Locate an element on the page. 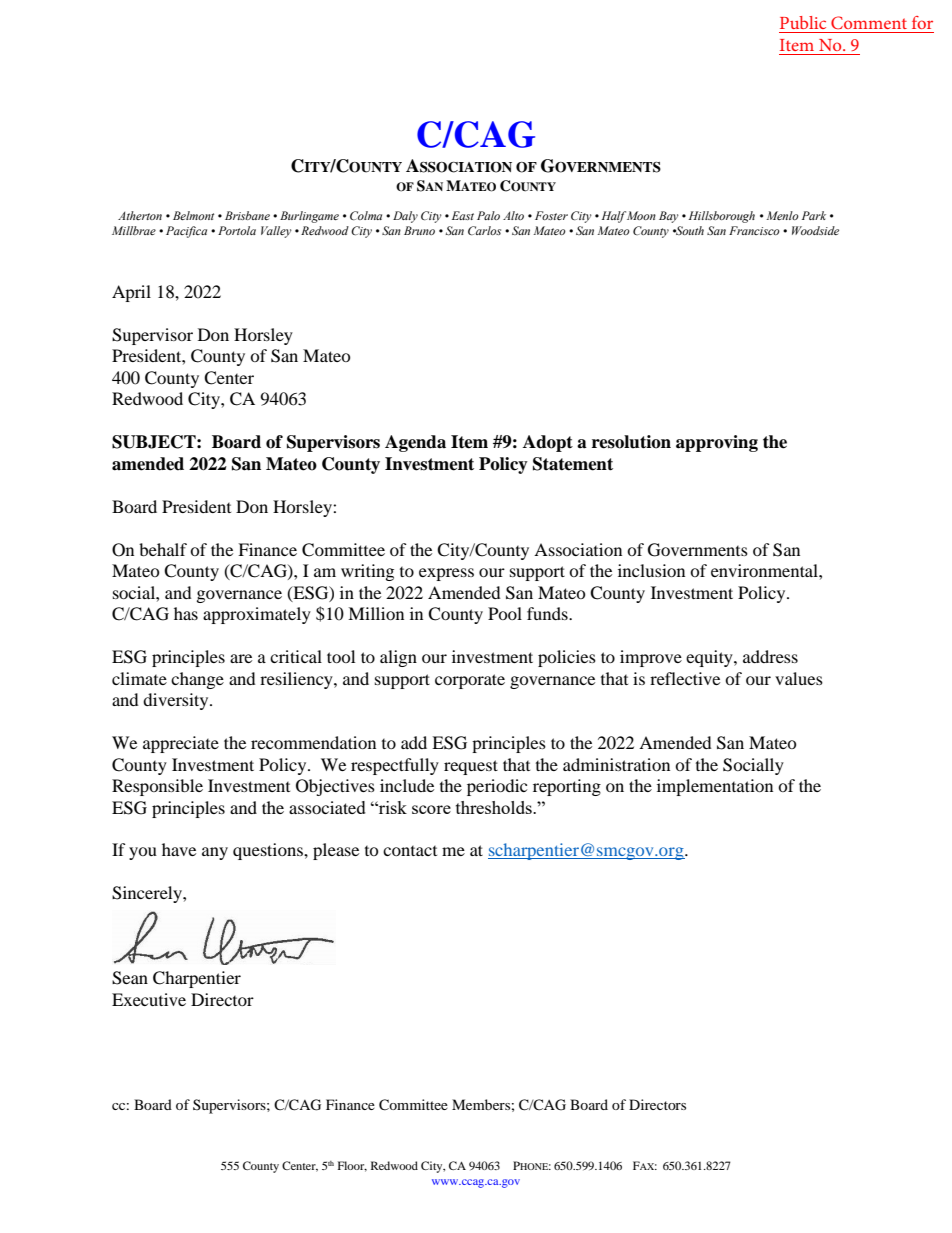 This image has width=952, height=1233. Executive is located at coordinates (149, 999).
